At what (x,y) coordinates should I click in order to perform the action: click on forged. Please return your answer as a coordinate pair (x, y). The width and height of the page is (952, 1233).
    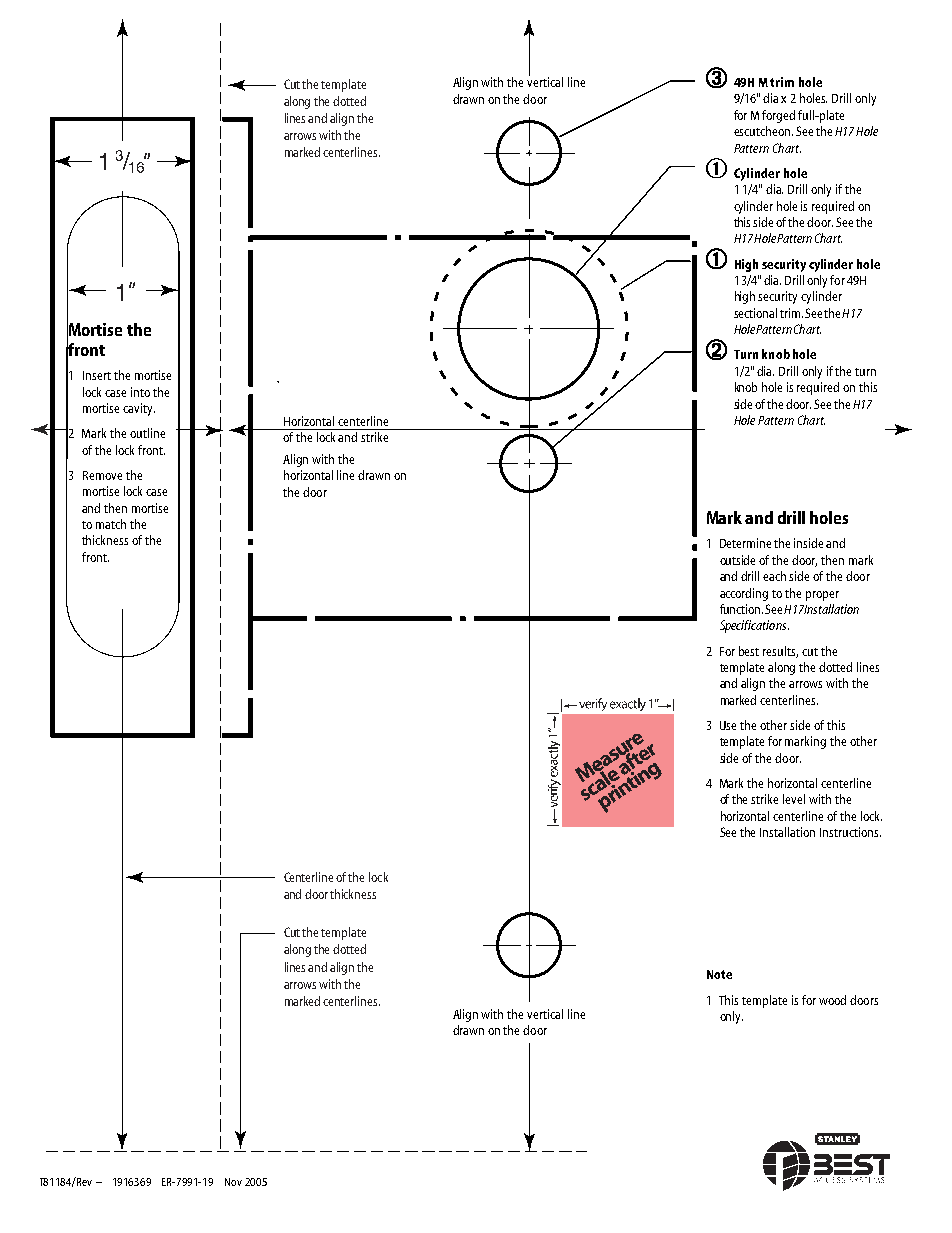
    Looking at the image, I should click on (778, 116).
